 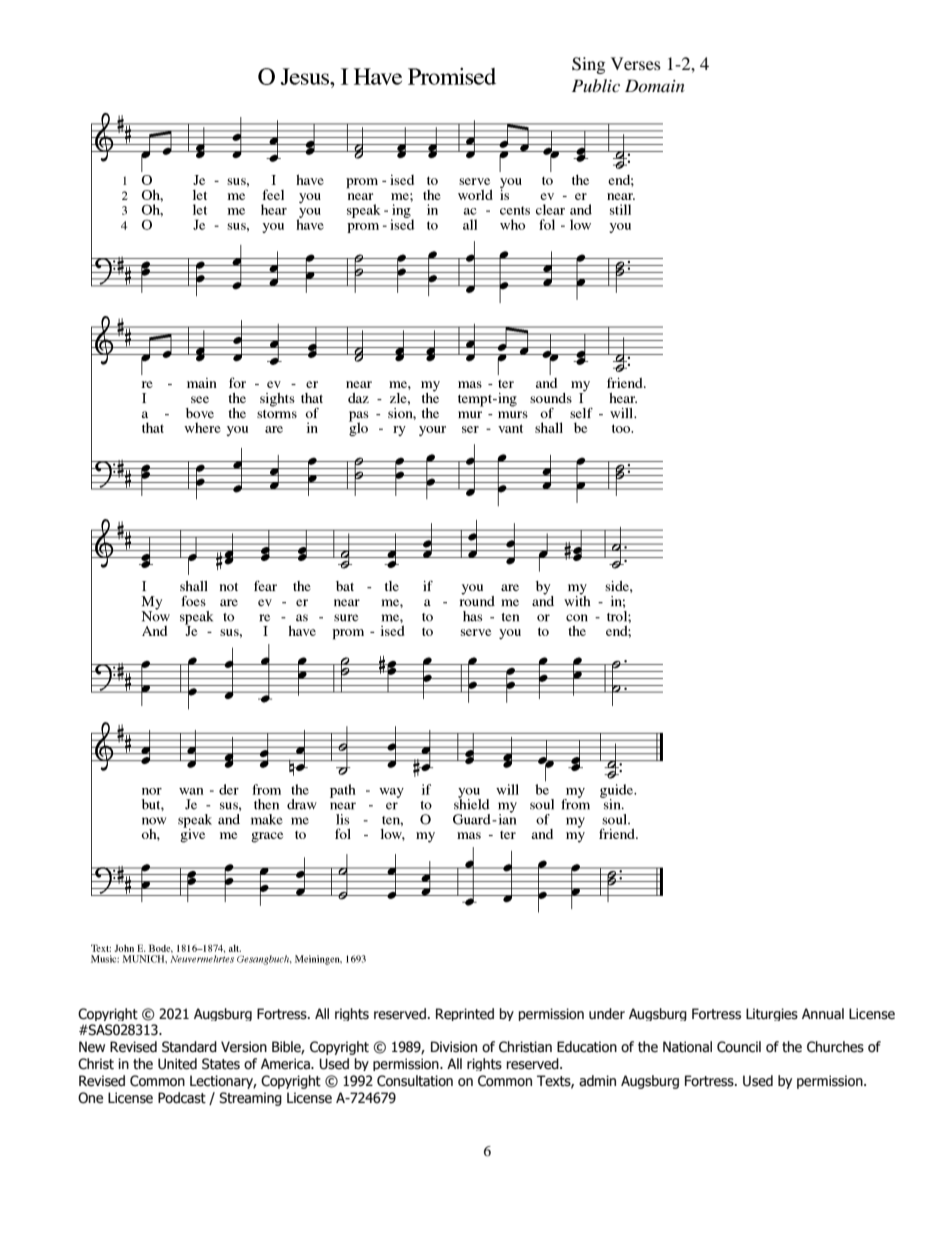 What do you see at coordinates (92, 1047) in the screenshot?
I see `New` at bounding box center [92, 1047].
